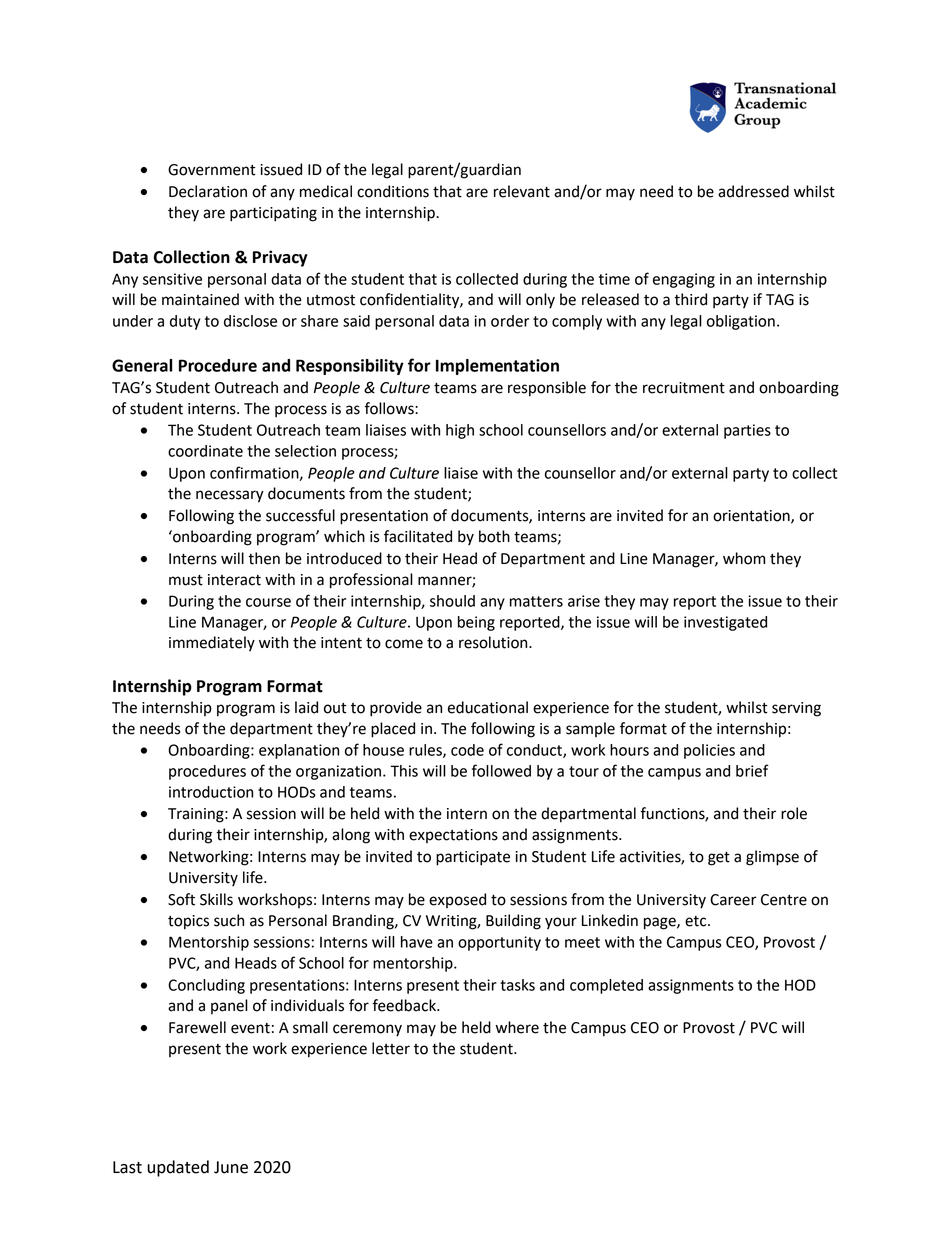 This image has width=952, height=1233. I want to click on completed, so click(606, 986).
